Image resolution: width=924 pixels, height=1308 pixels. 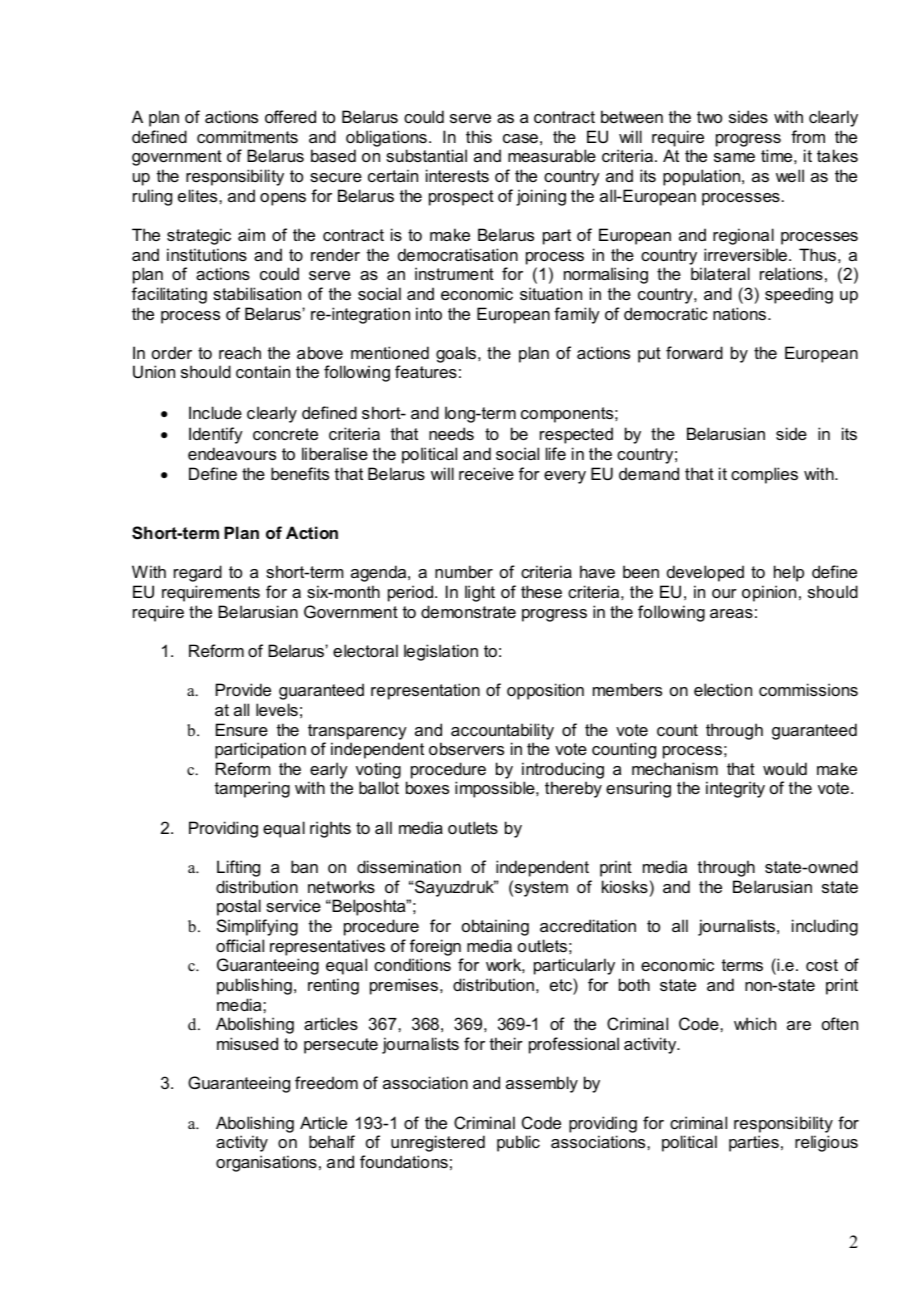 What do you see at coordinates (518, 1143) in the screenshot?
I see `public` at bounding box center [518, 1143].
